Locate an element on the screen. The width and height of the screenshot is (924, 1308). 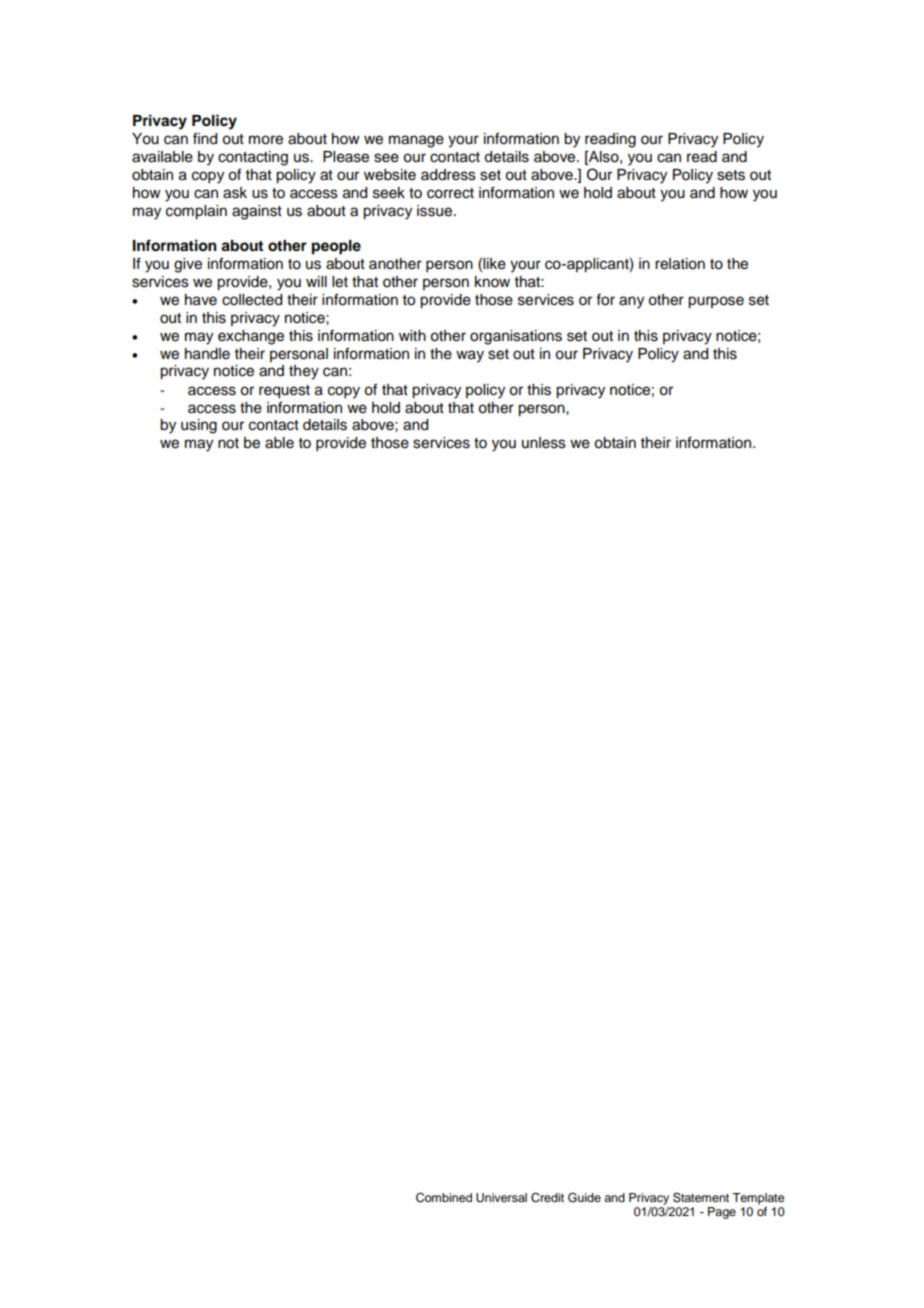
sets is located at coordinates (731, 175).
